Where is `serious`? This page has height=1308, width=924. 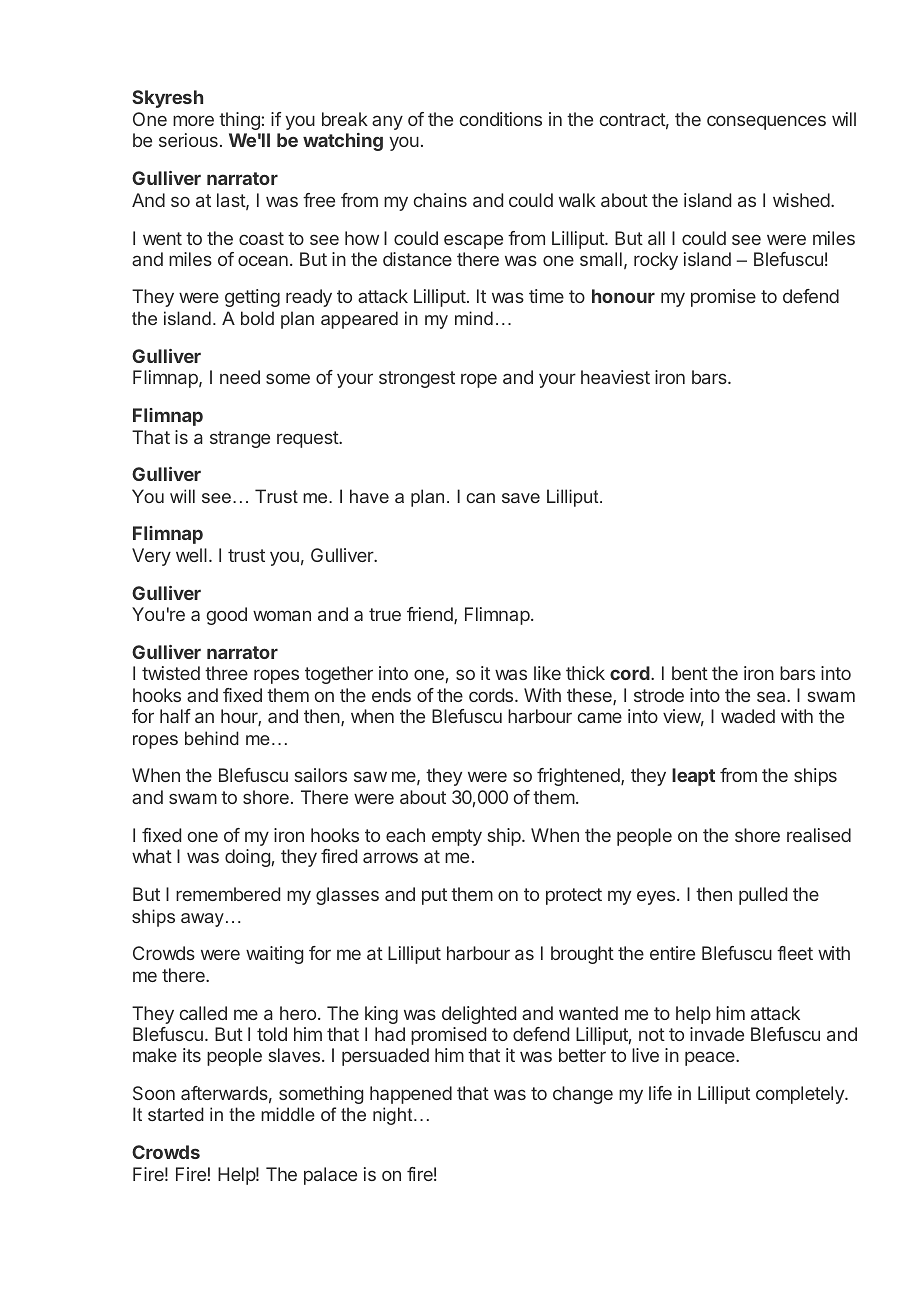 serious is located at coordinates (188, 140).
